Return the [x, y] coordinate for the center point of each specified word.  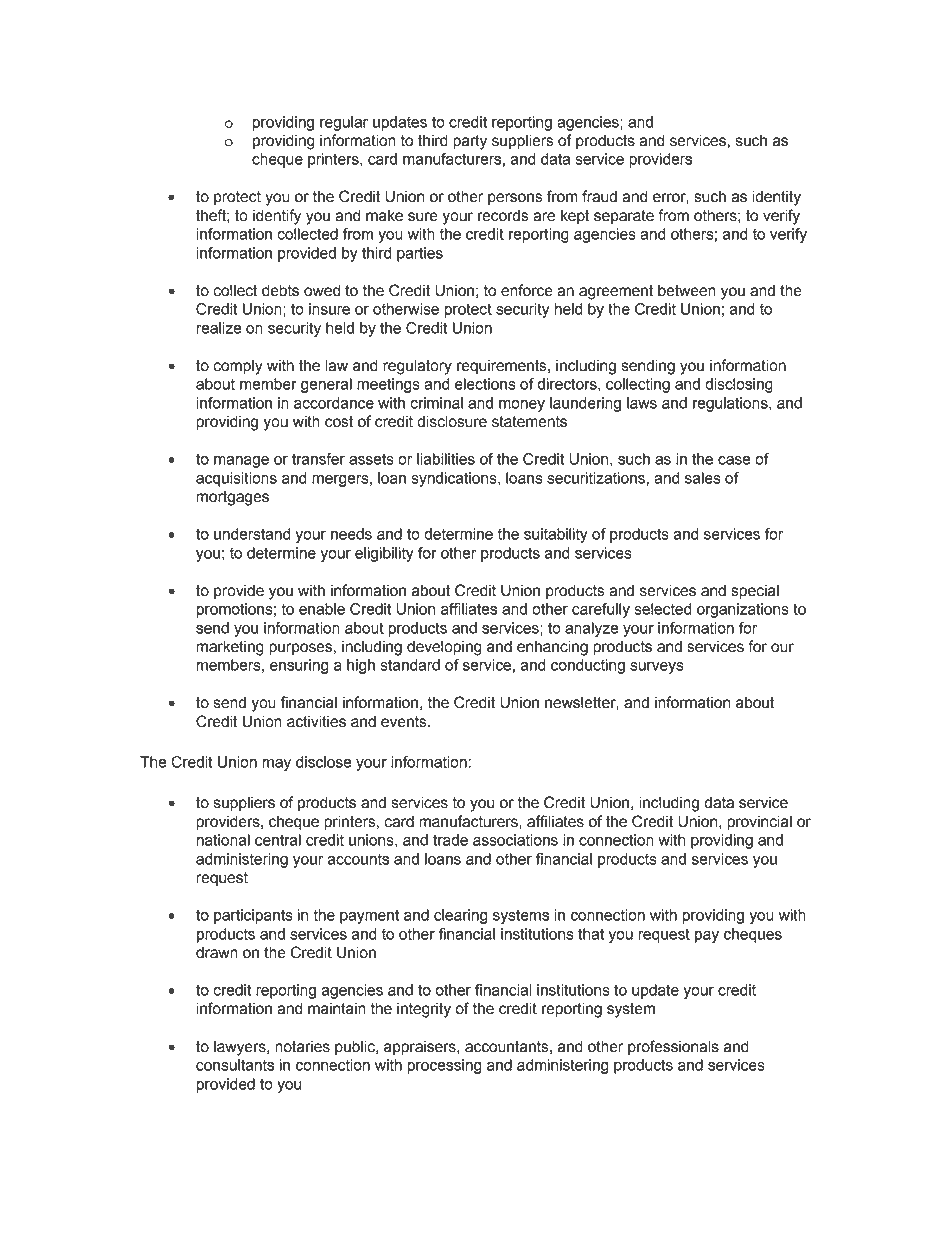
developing [444, 648]
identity [776, 198]
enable [322, 609]
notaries [302, 1046]
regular [344, 123]
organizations [743, 610]
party [470, 142]
